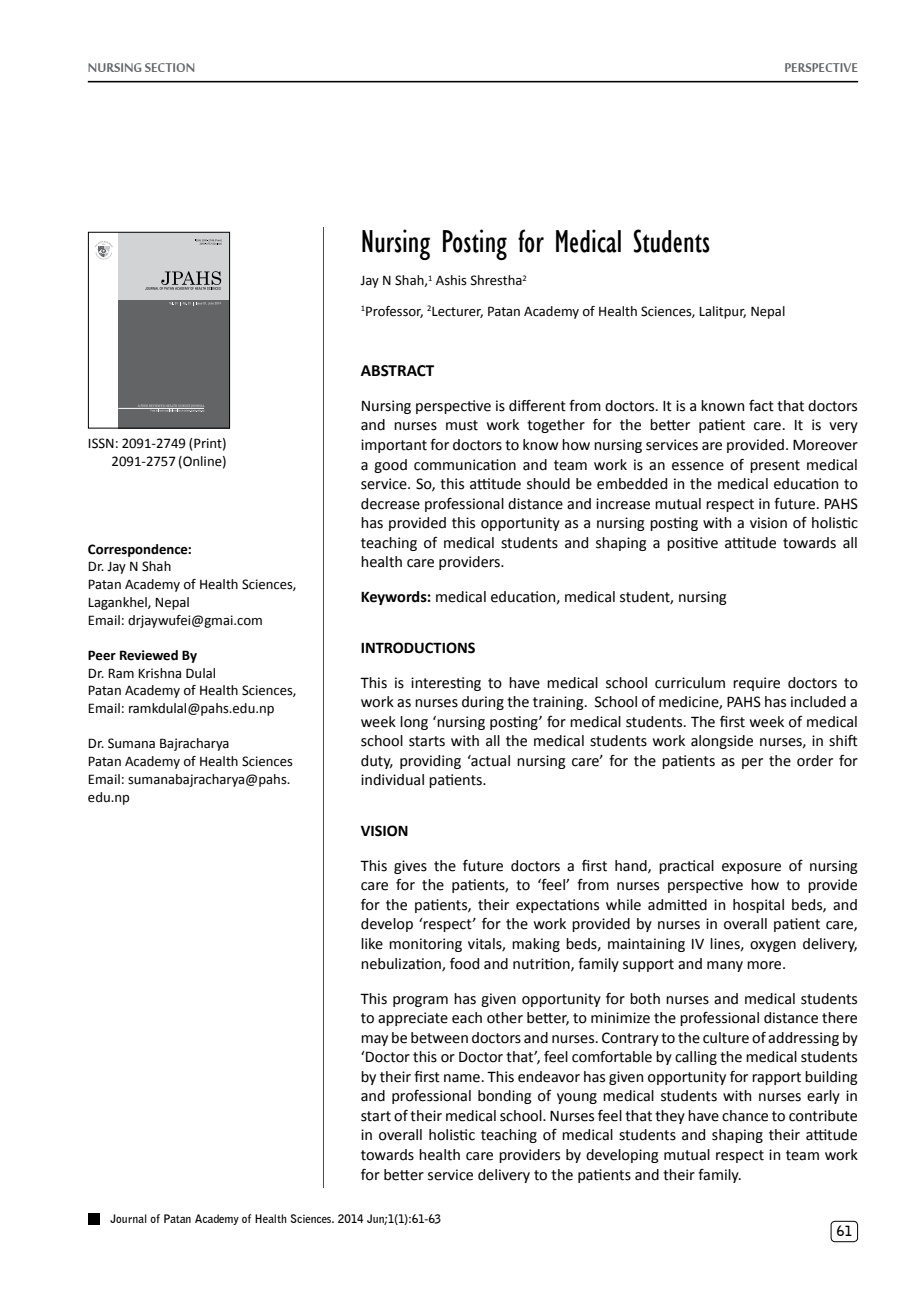 Image resolution: width=924 pixels, height=1298 pixels. I want to click on ISSN, so click(101, 443).
